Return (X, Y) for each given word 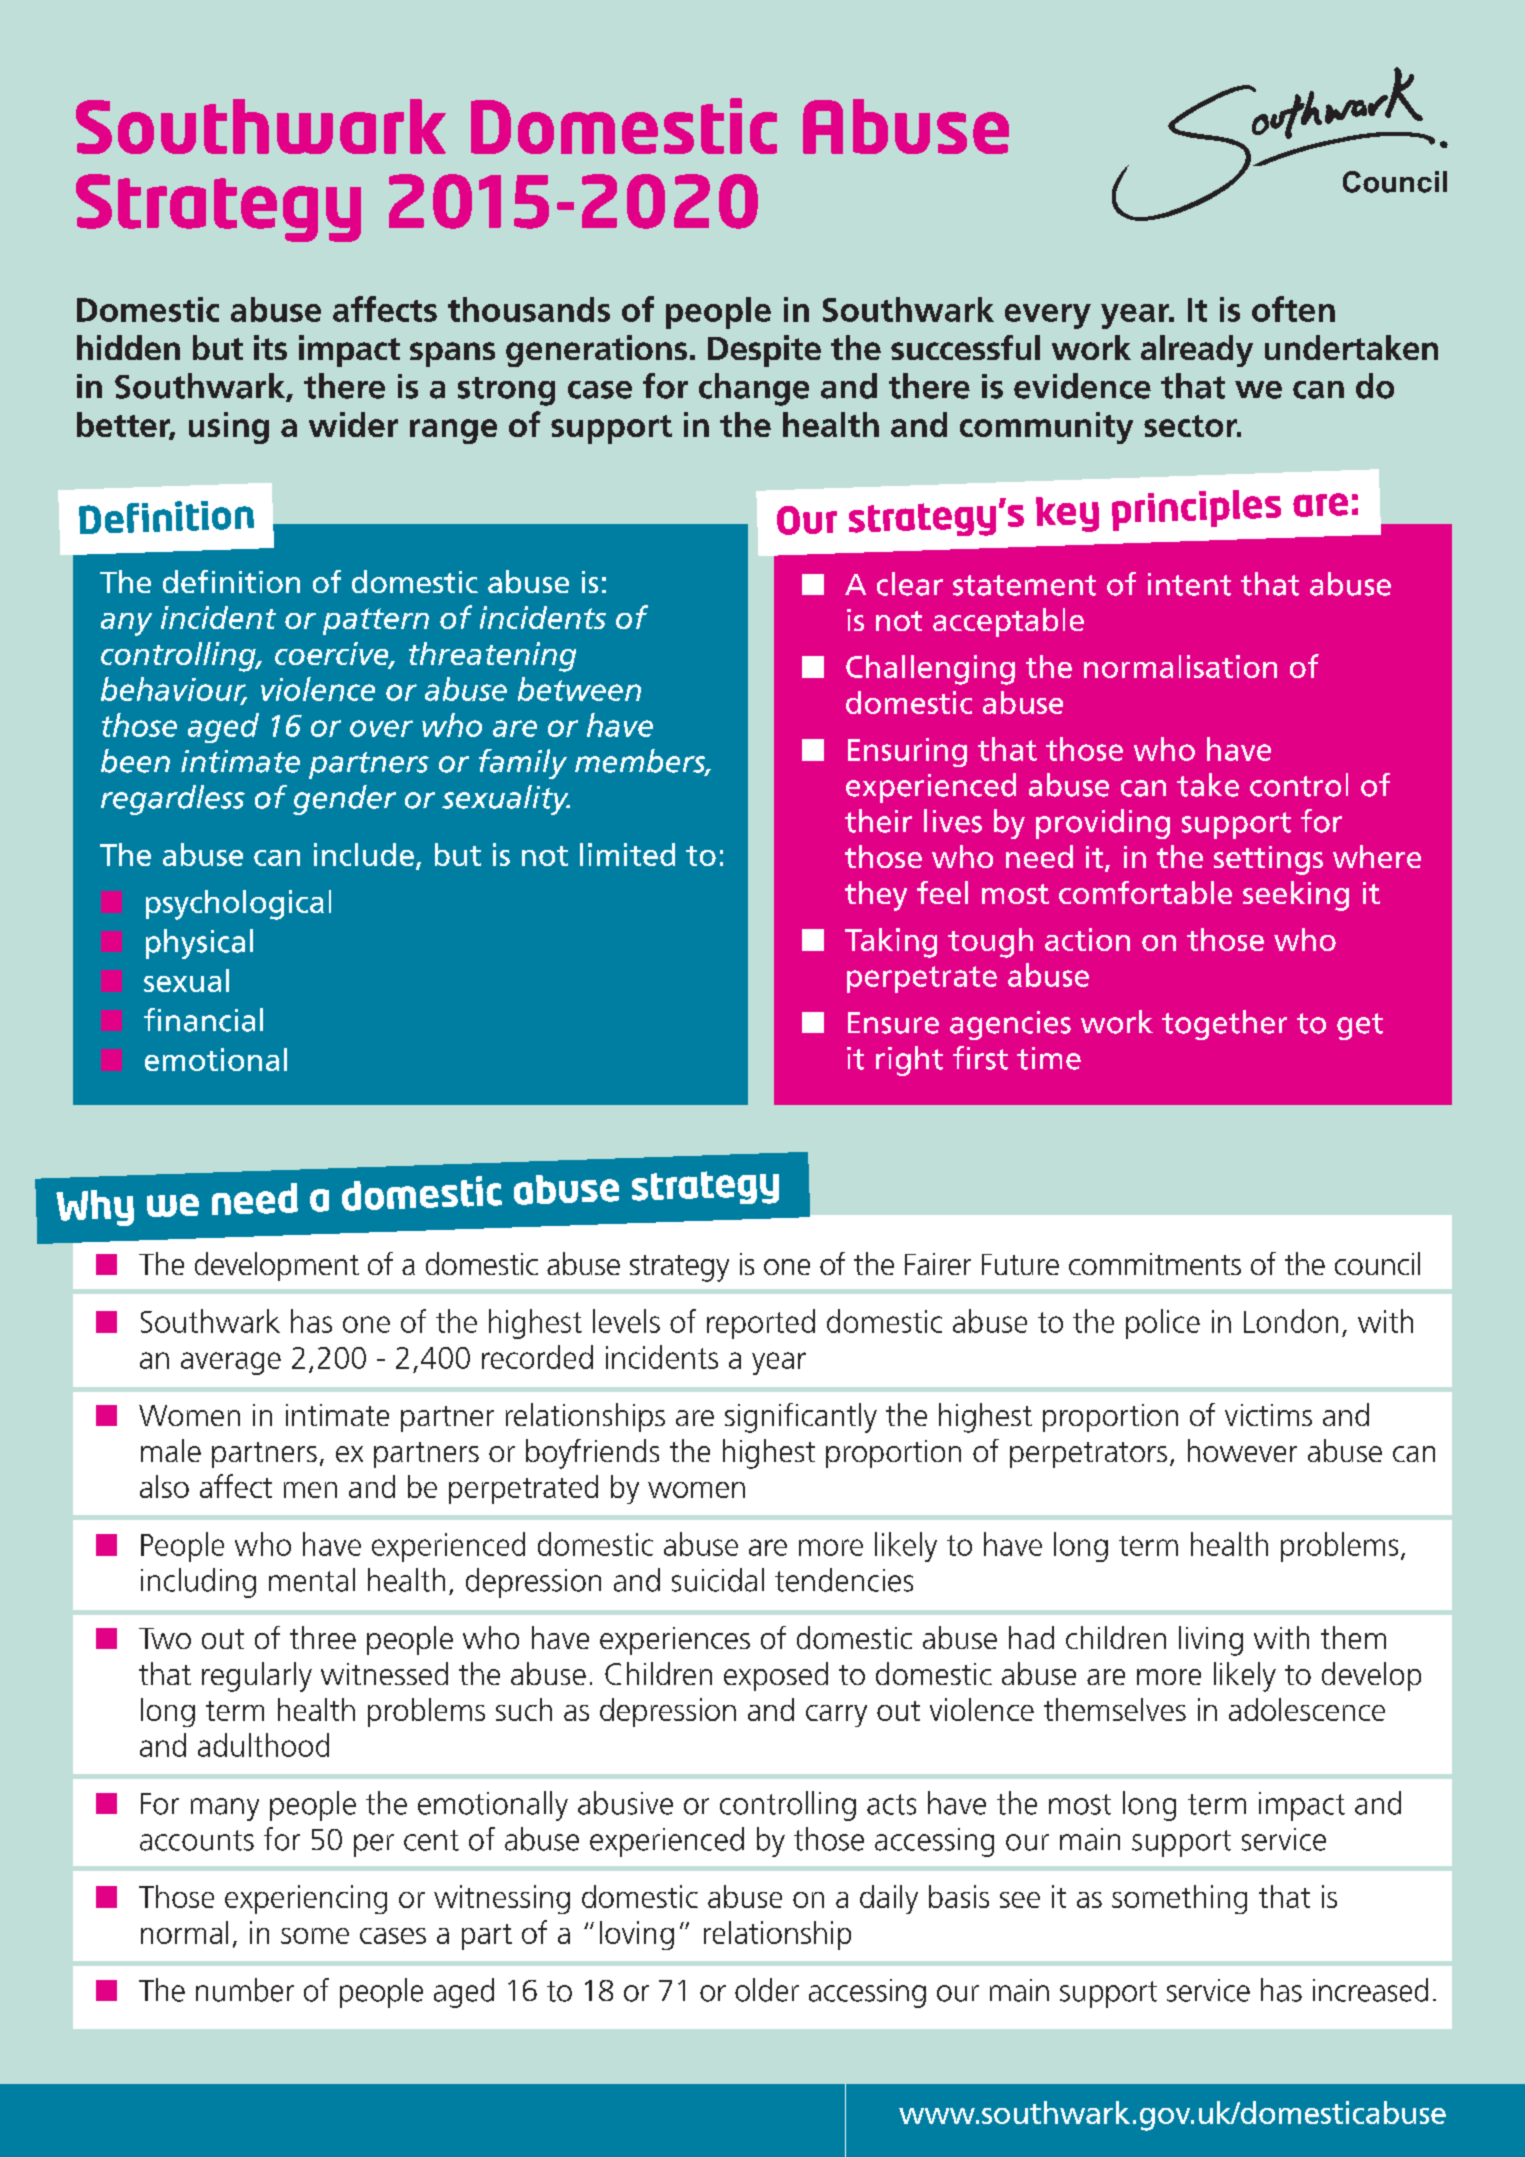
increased (1370, 1990)
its (270, 347)
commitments (1155, 1264)
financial (203, 1020)
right (909, 1061)
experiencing (306, 1899)
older (767, 1990)
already (1197, 351)
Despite (764, 351)
